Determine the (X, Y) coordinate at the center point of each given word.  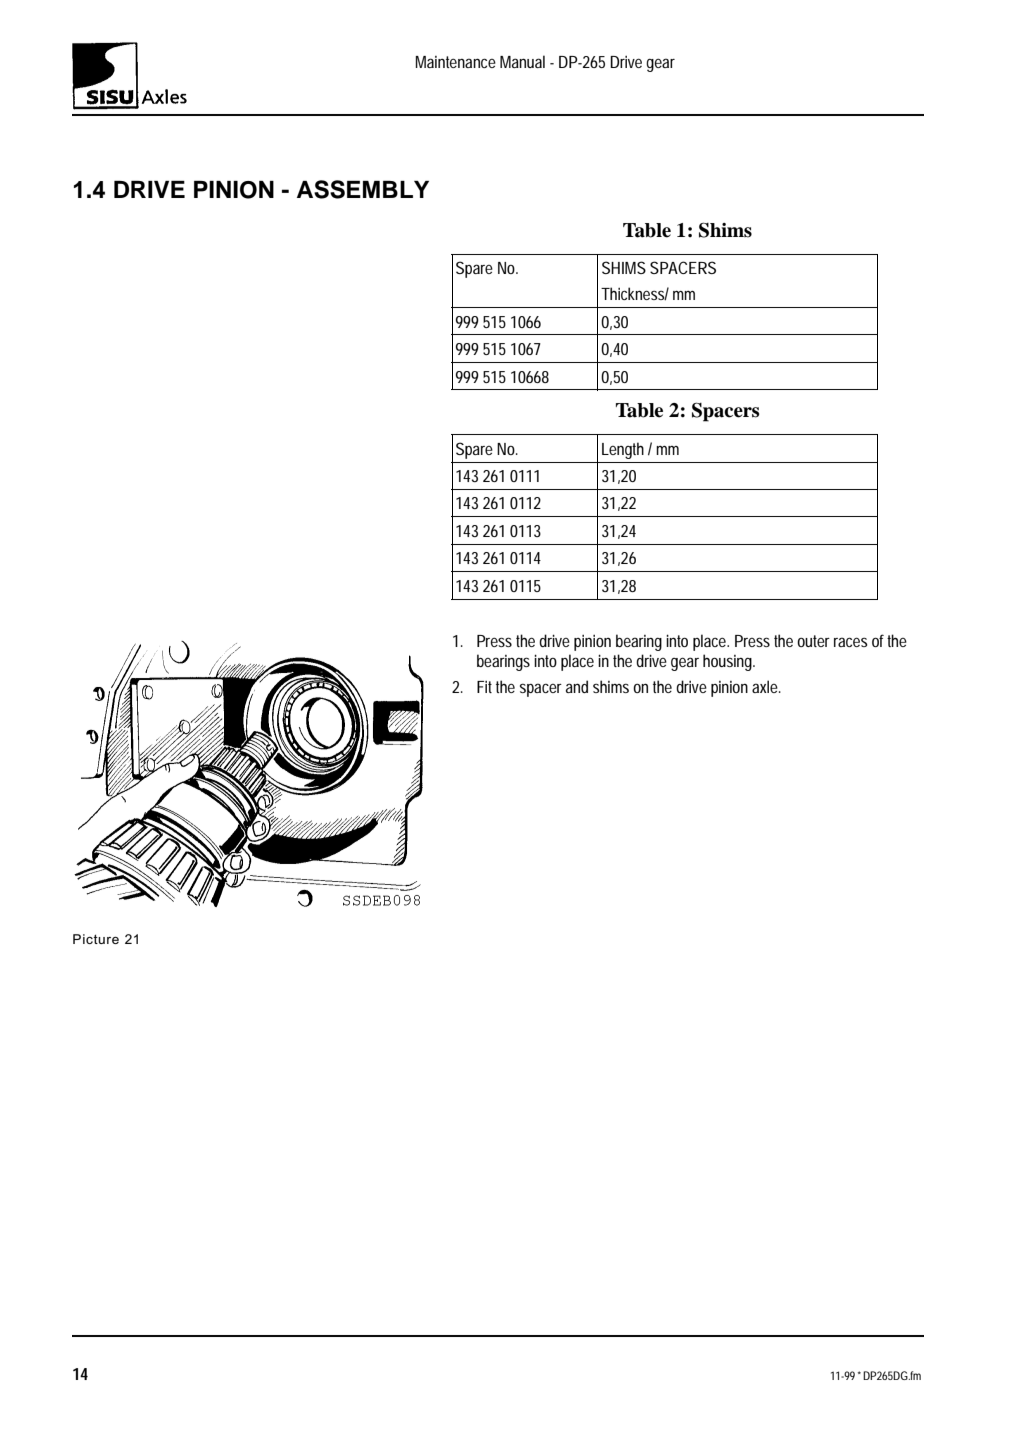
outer (813, 641)
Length (623, 450)
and (577, 686)
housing (729, 662)
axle (766, 686)
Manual (522, 61)
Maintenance (456, 62)
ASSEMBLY (363, 189)
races (851, 642)
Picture (96, 939)
